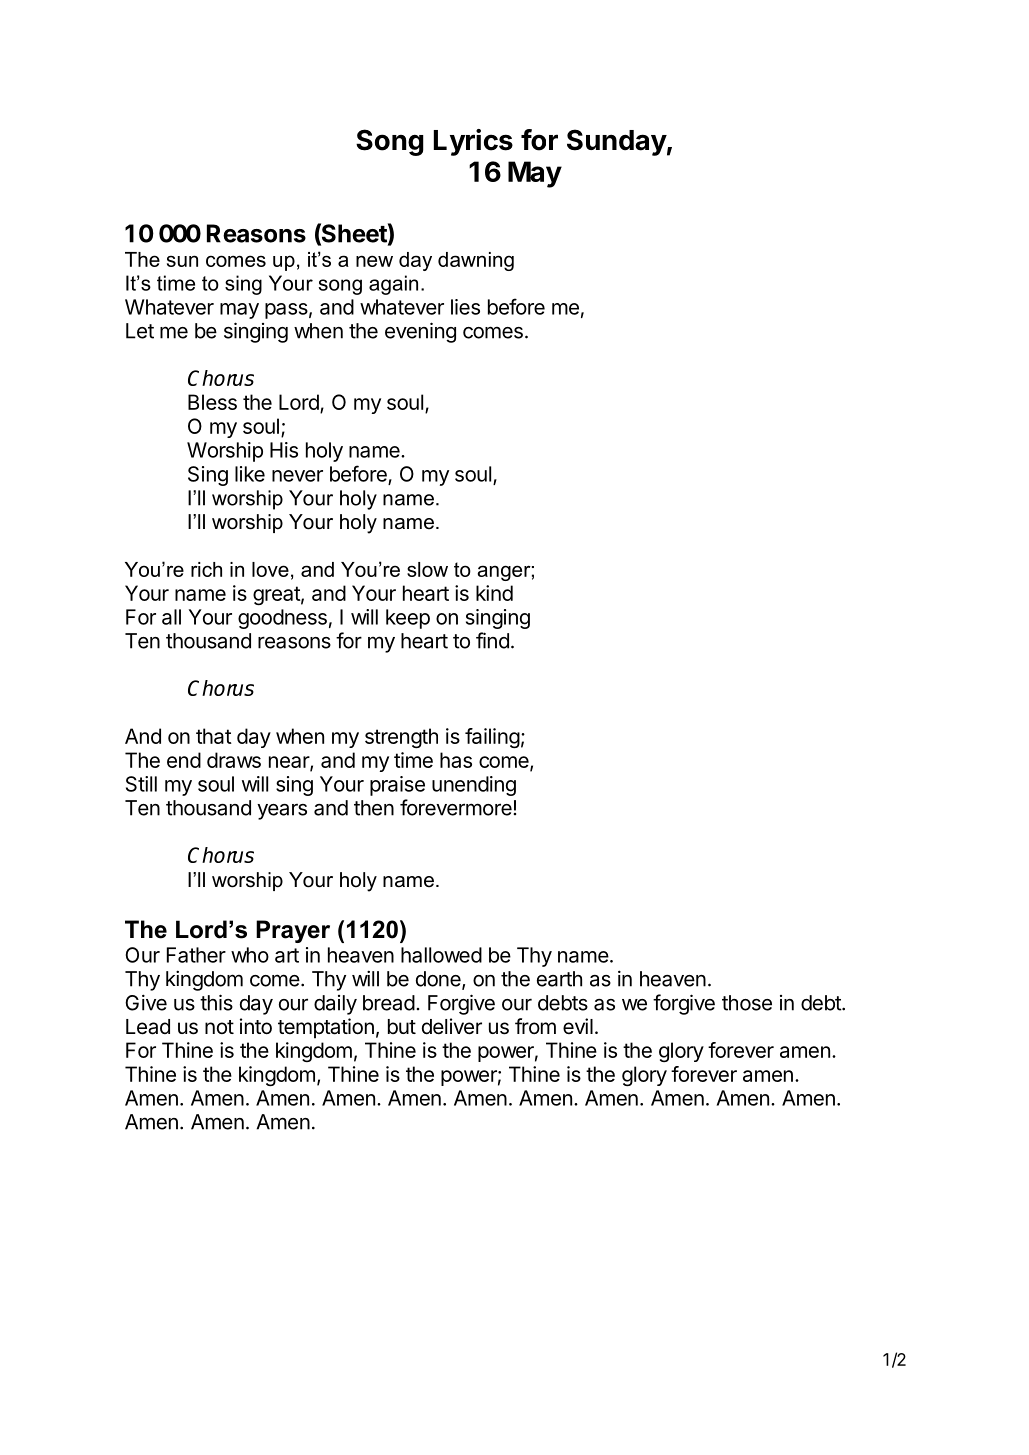 The image size is (1029, 1455). I want to click on like, so click(250, 474).
